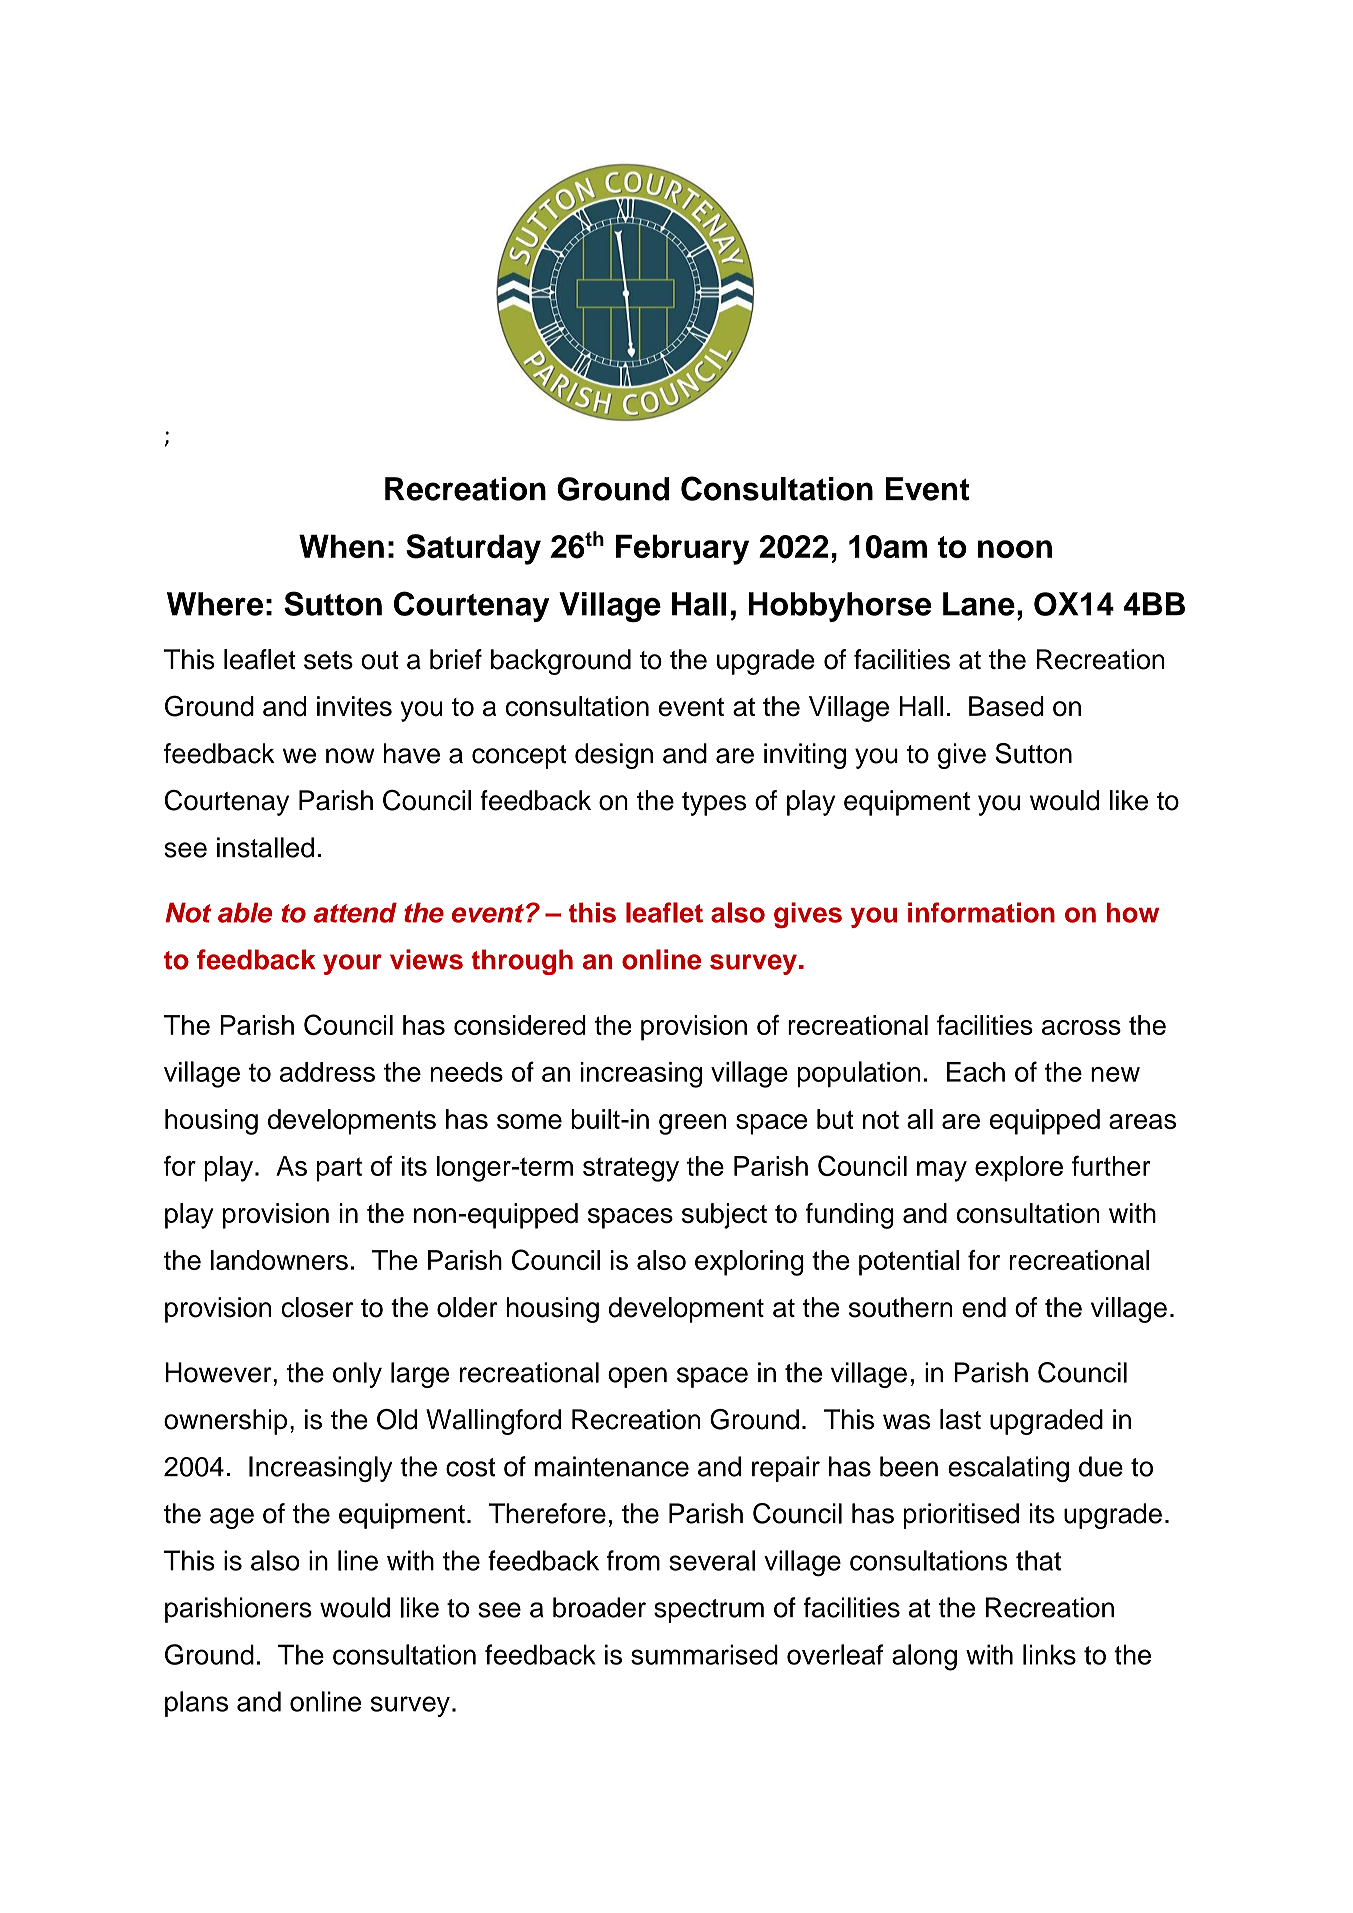  I want to click on plans, so click(196, 1704).
